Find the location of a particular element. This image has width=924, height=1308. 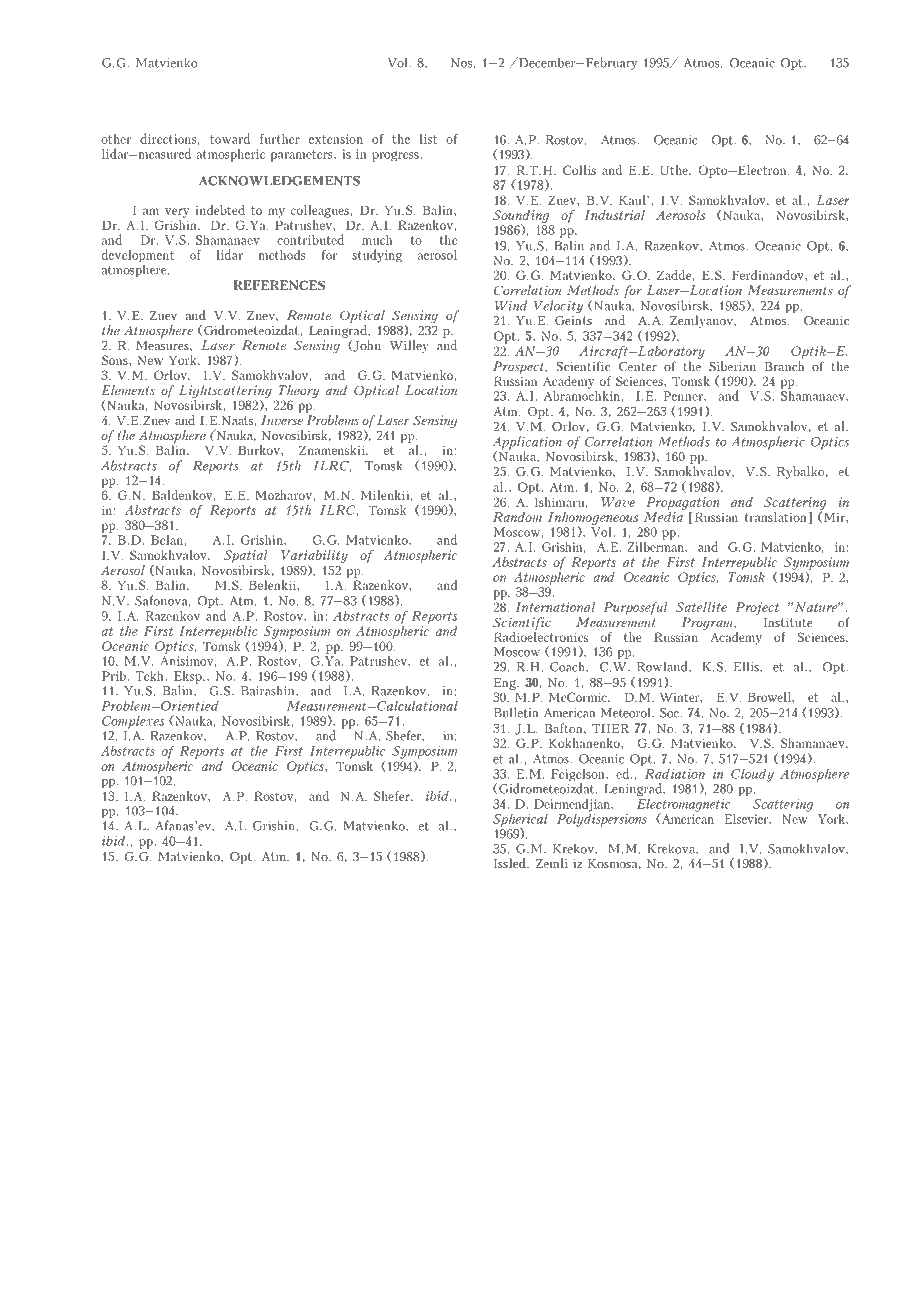

Random is located at coordinates (517, 517).
